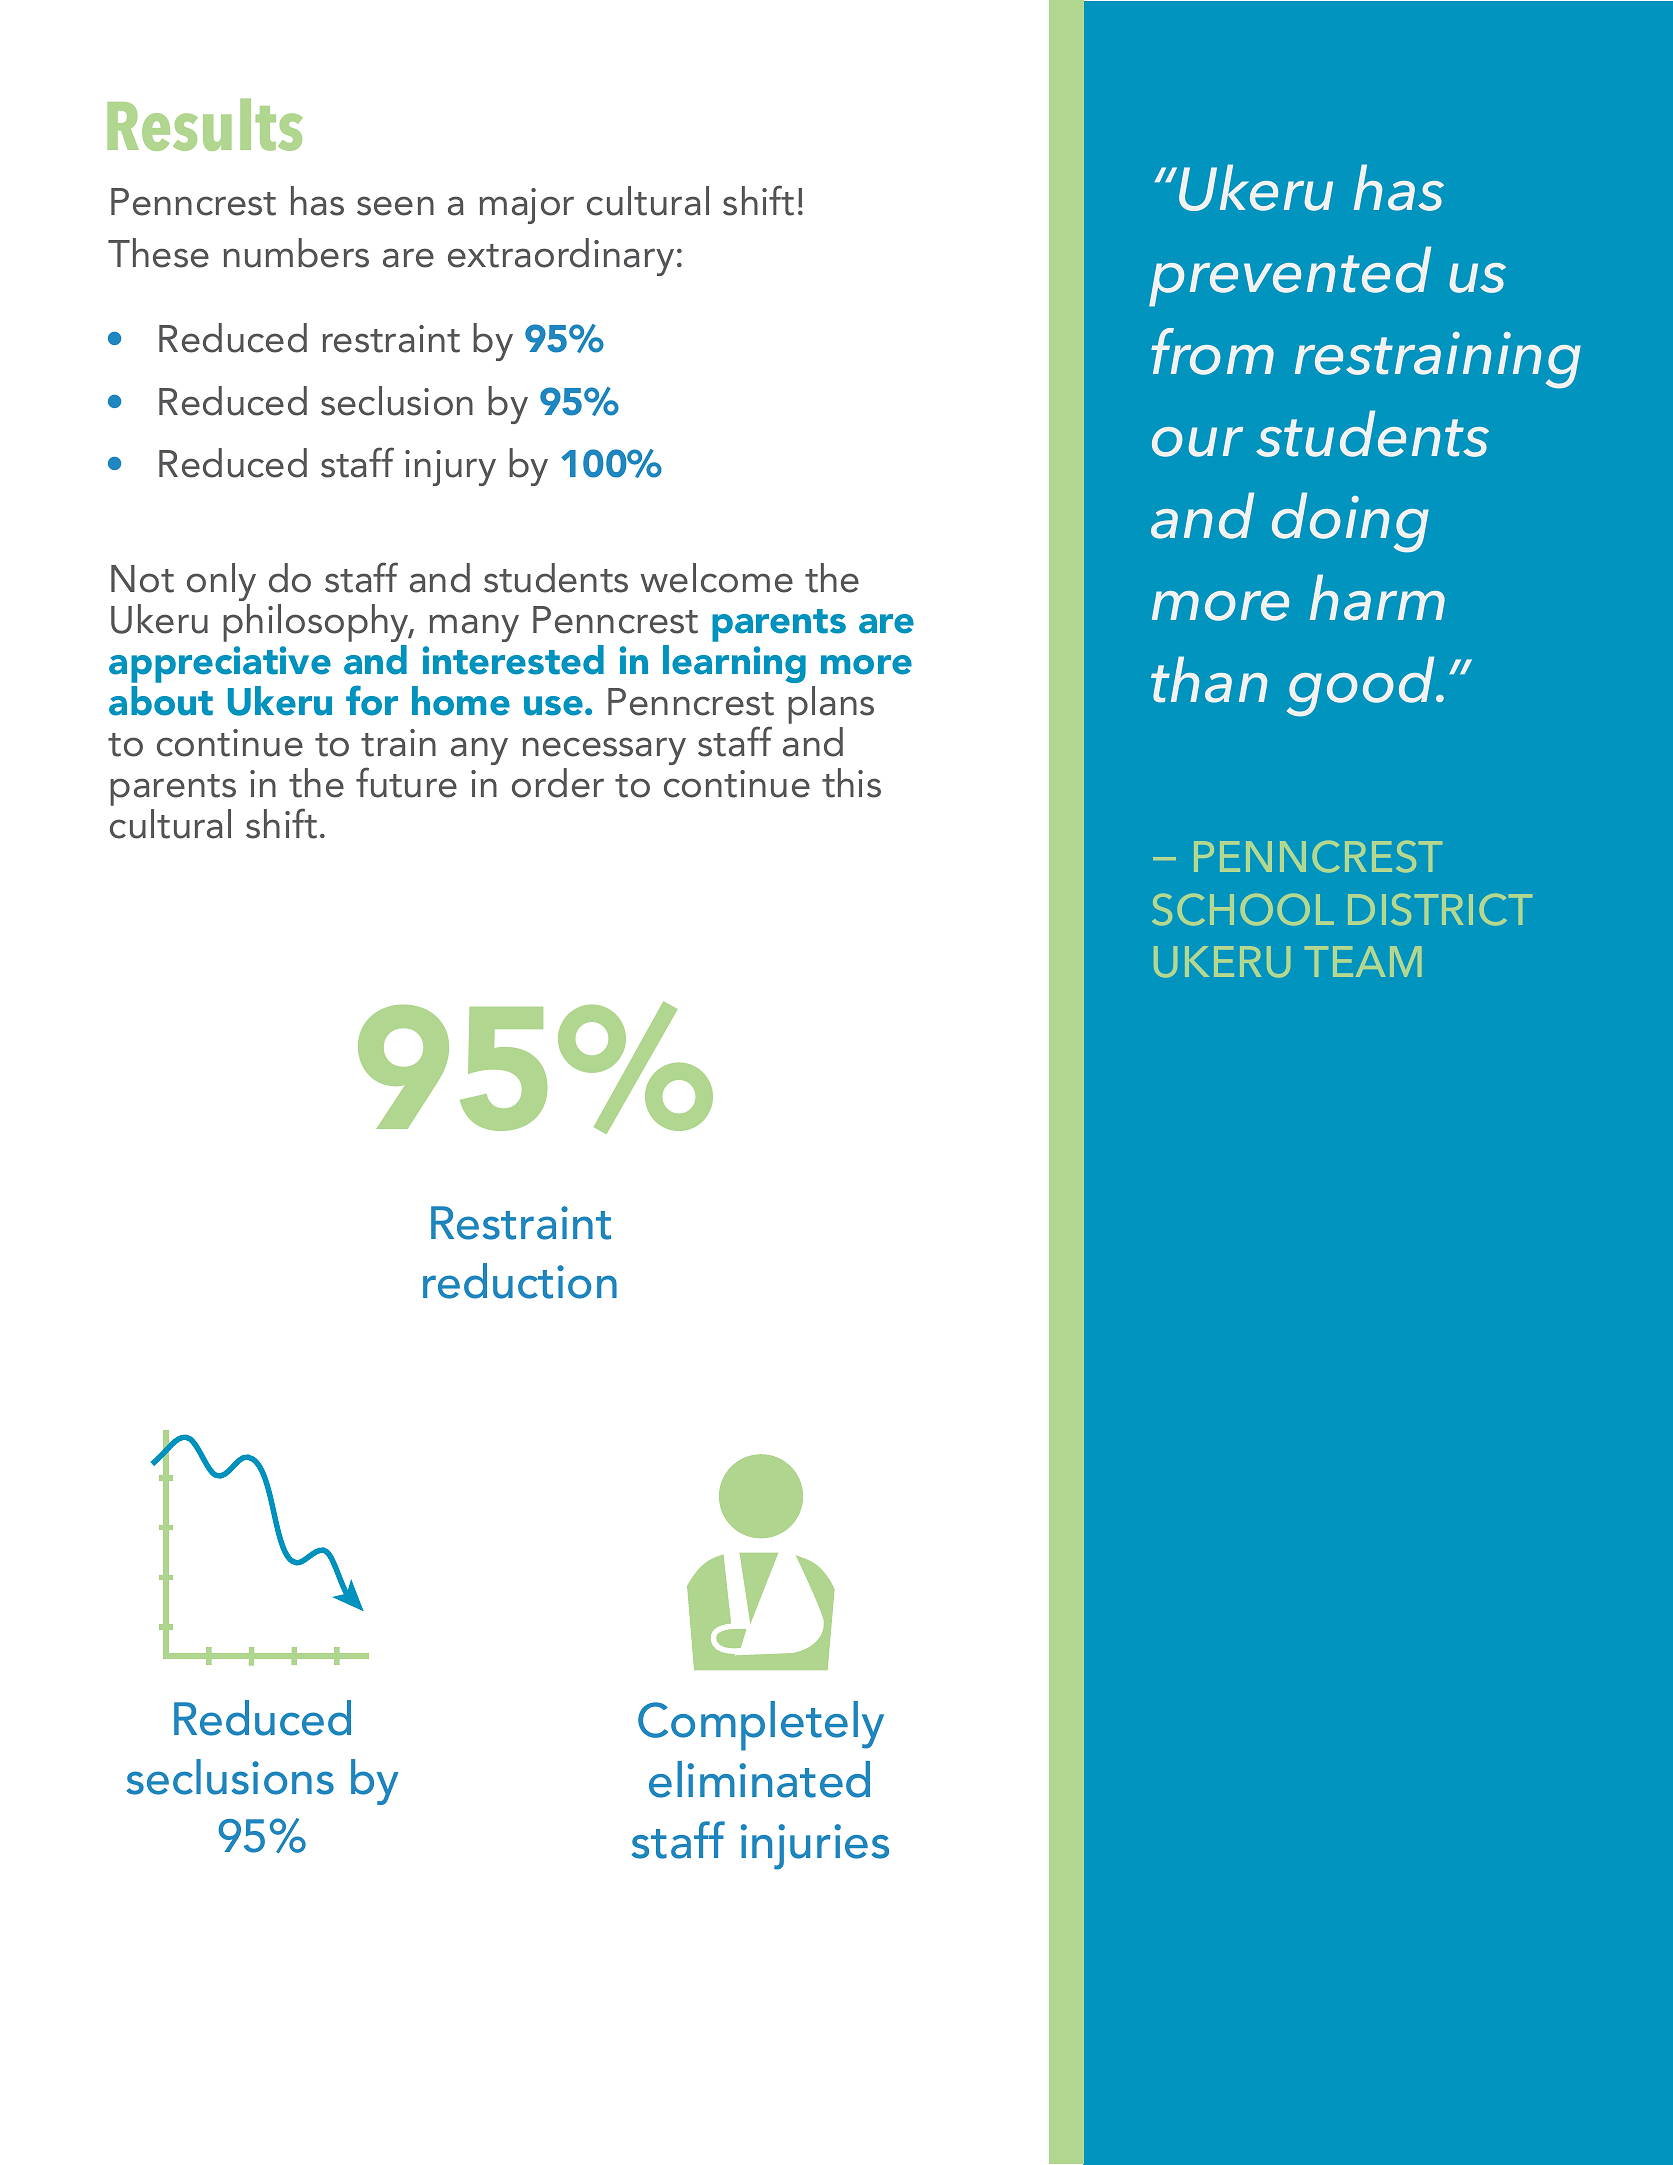  What do you see at coordinates (395, 206) in the page?
I see `seen` at bounding box center [395, 206].
